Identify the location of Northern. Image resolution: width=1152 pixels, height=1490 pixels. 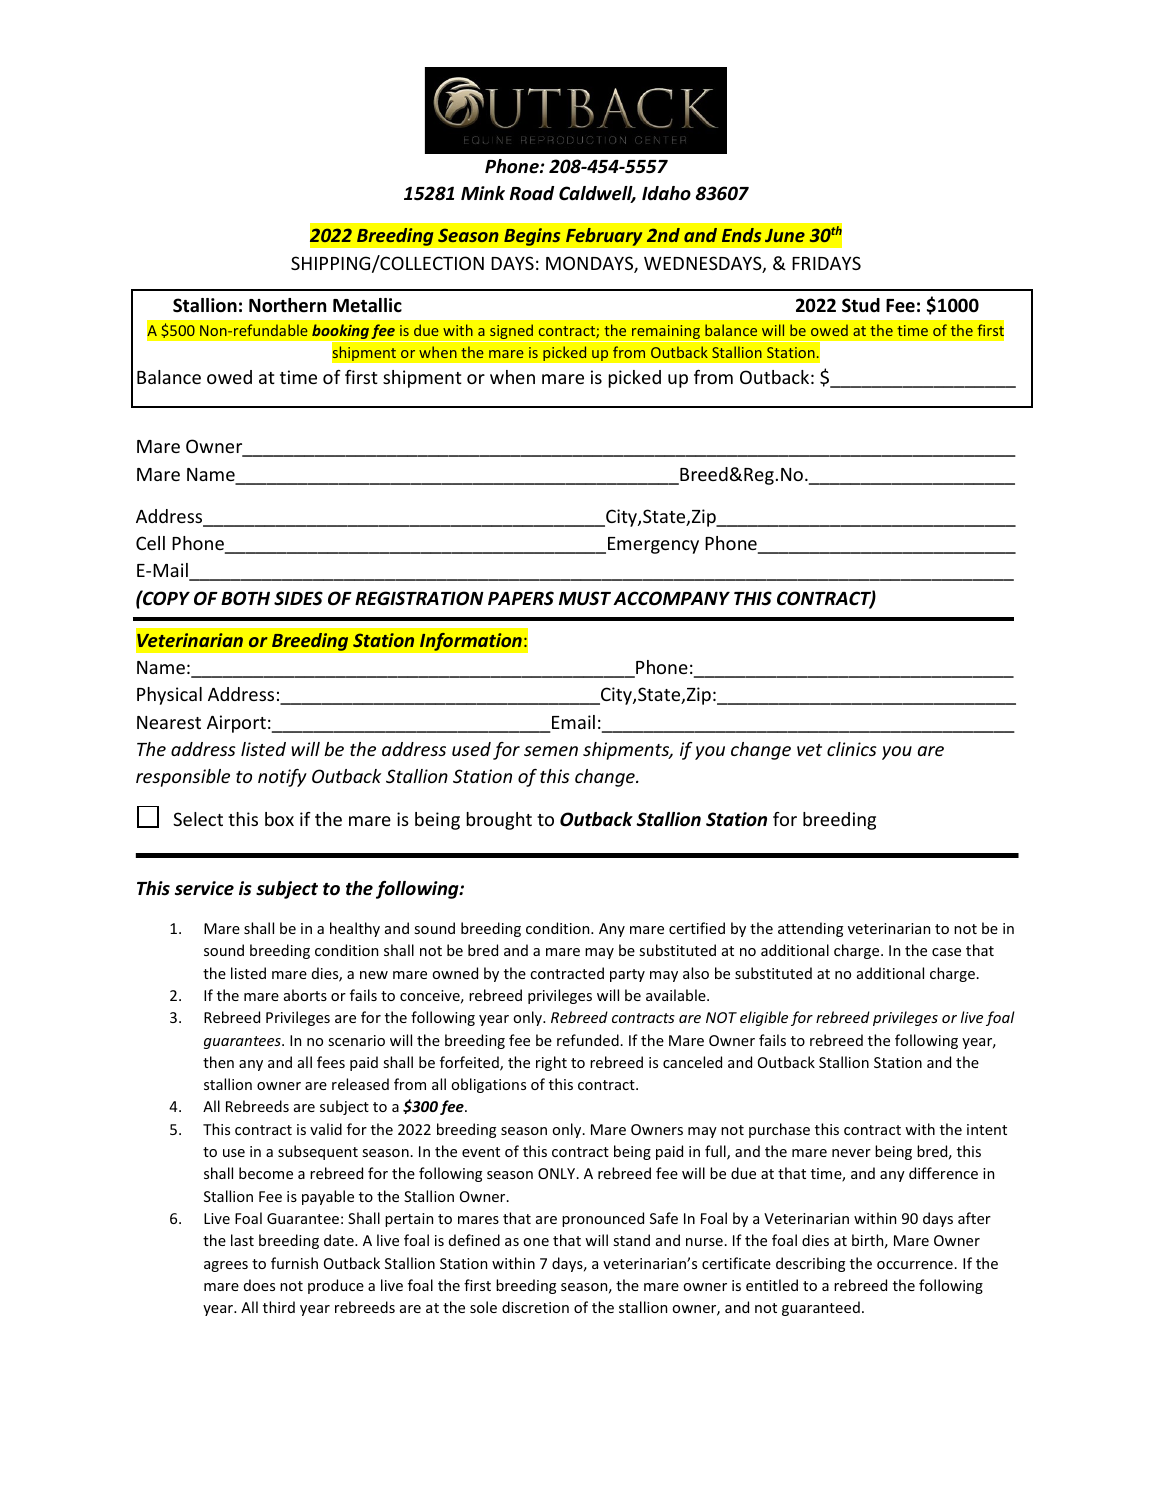
(287, 305).
